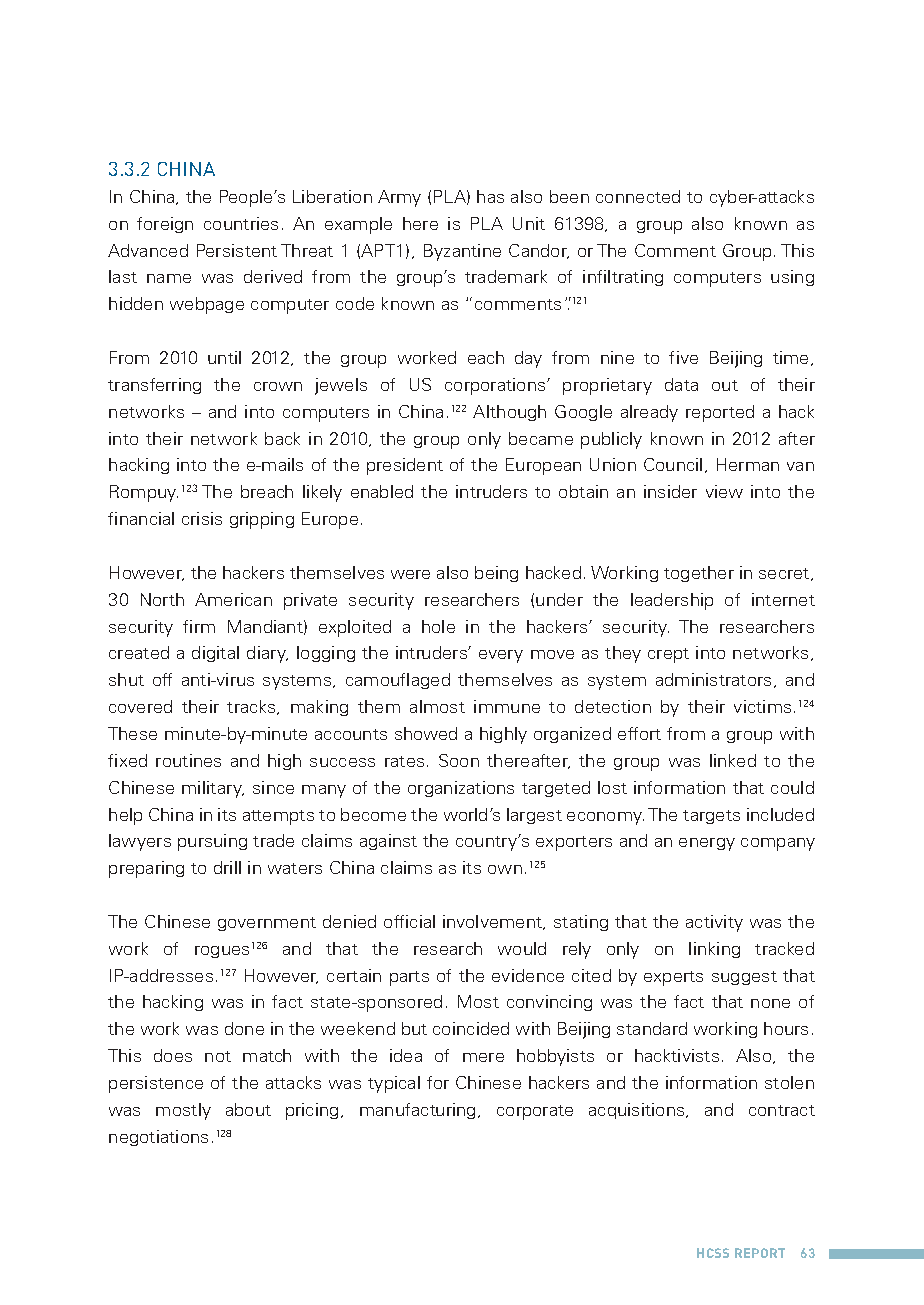 This screenshot has height=1305, width=924. Describe the element at coordinates (241, 223) in the screenshot. I see `countries` at that location.
